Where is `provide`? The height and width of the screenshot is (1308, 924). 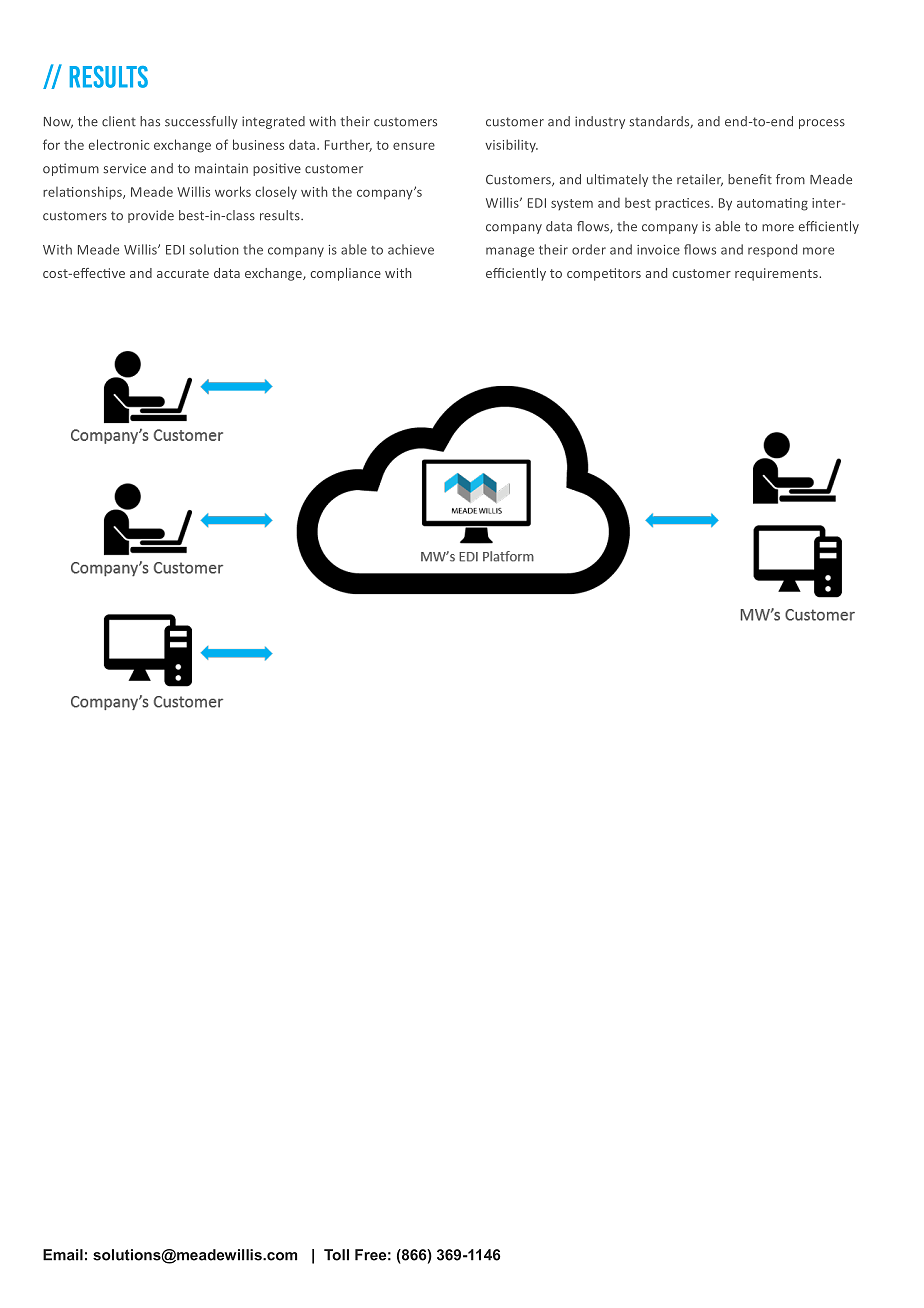 provide is located at coordinates (151, 216).
